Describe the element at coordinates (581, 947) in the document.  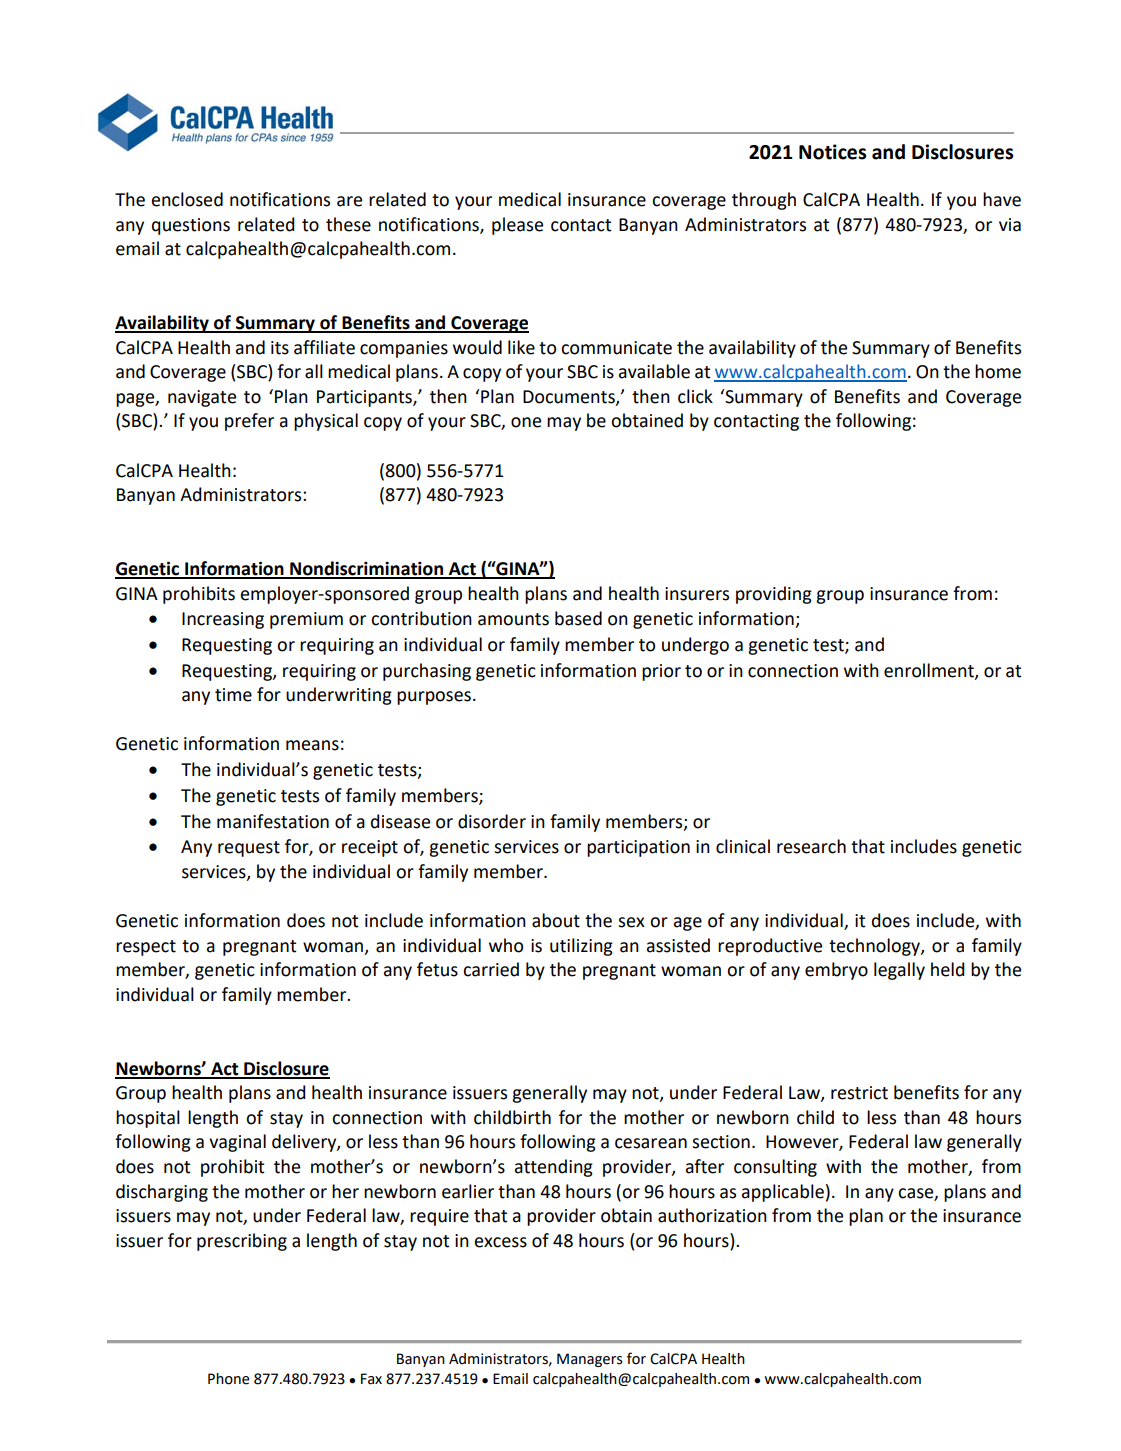
I see `utilizing` at that location.
